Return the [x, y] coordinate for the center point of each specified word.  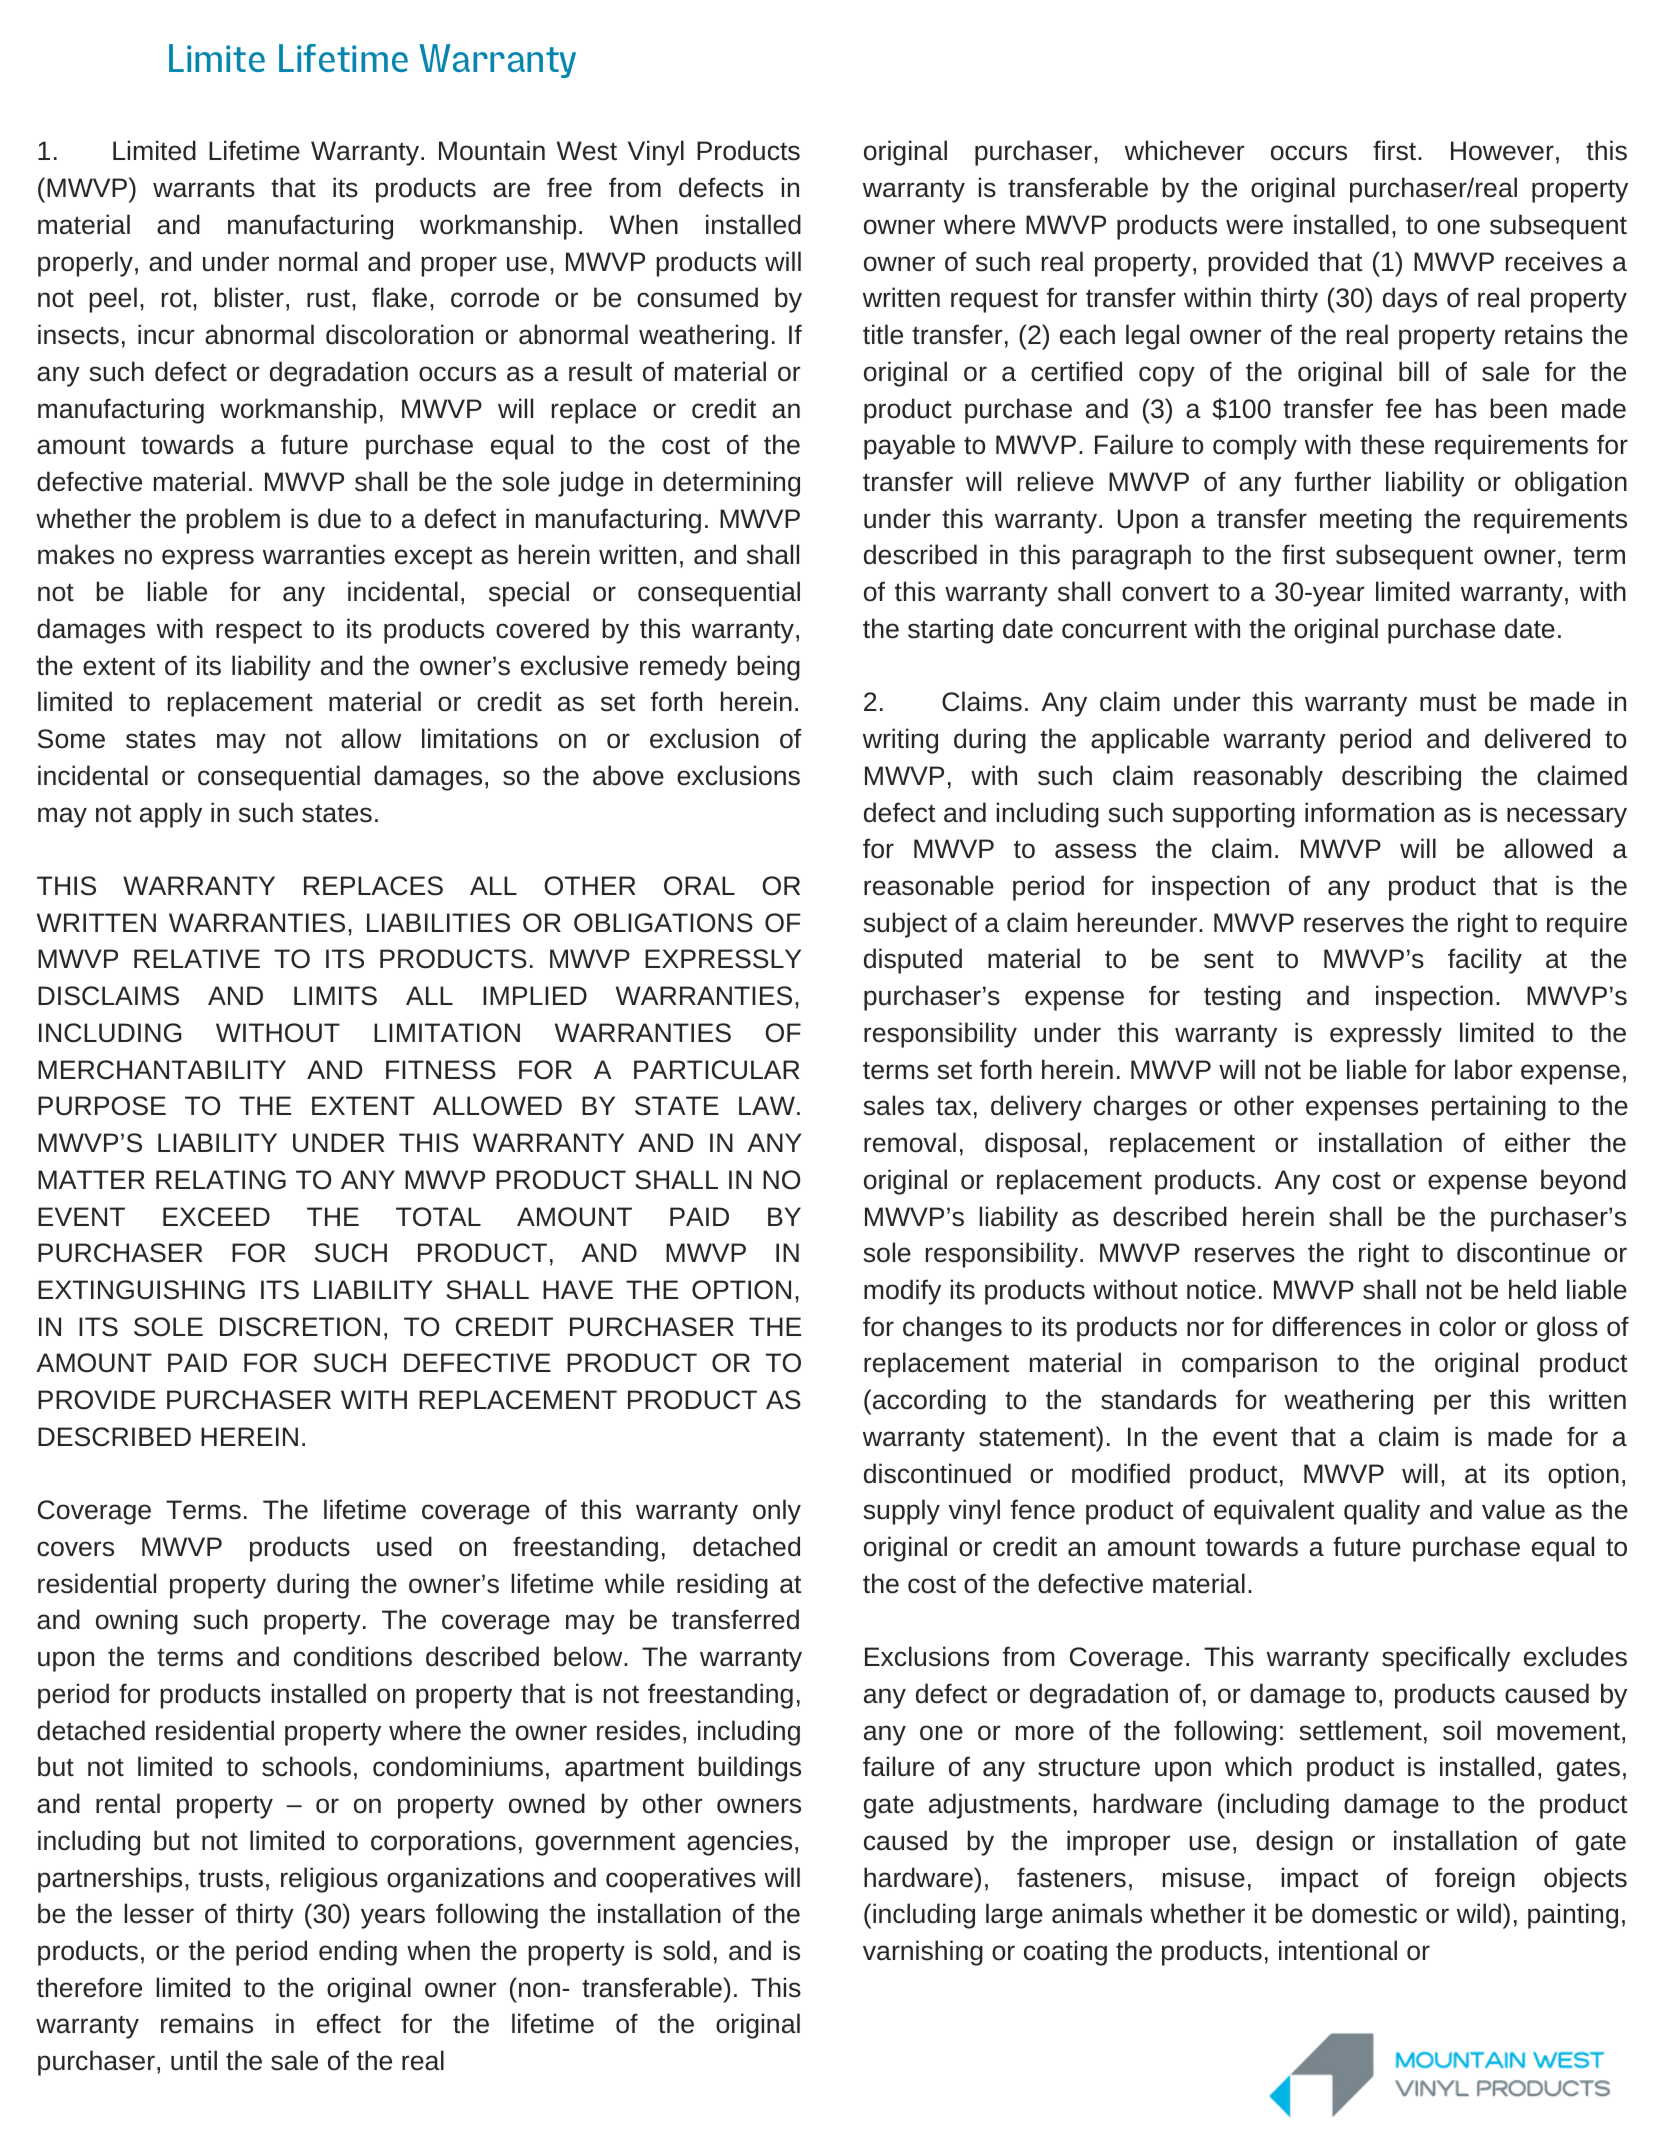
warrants [204, 189]
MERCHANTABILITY [162, 1070]
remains [207, 2023]
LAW [767, 1105]
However [1502, 151]
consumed [697, 297]
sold [686, 1950]
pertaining [1489, 1108]
